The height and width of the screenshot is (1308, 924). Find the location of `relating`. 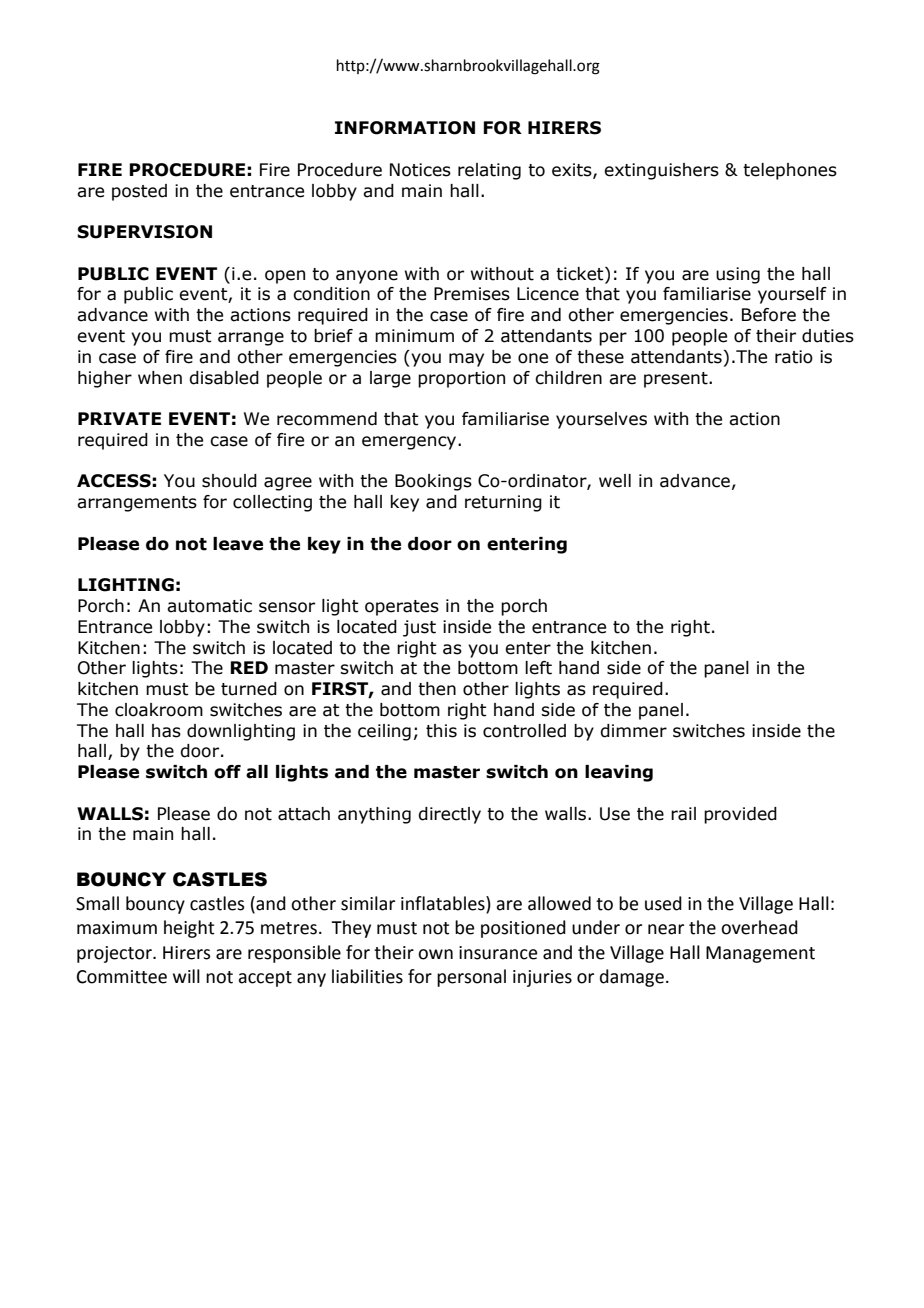

relating is located at coordinates (489, 171).
